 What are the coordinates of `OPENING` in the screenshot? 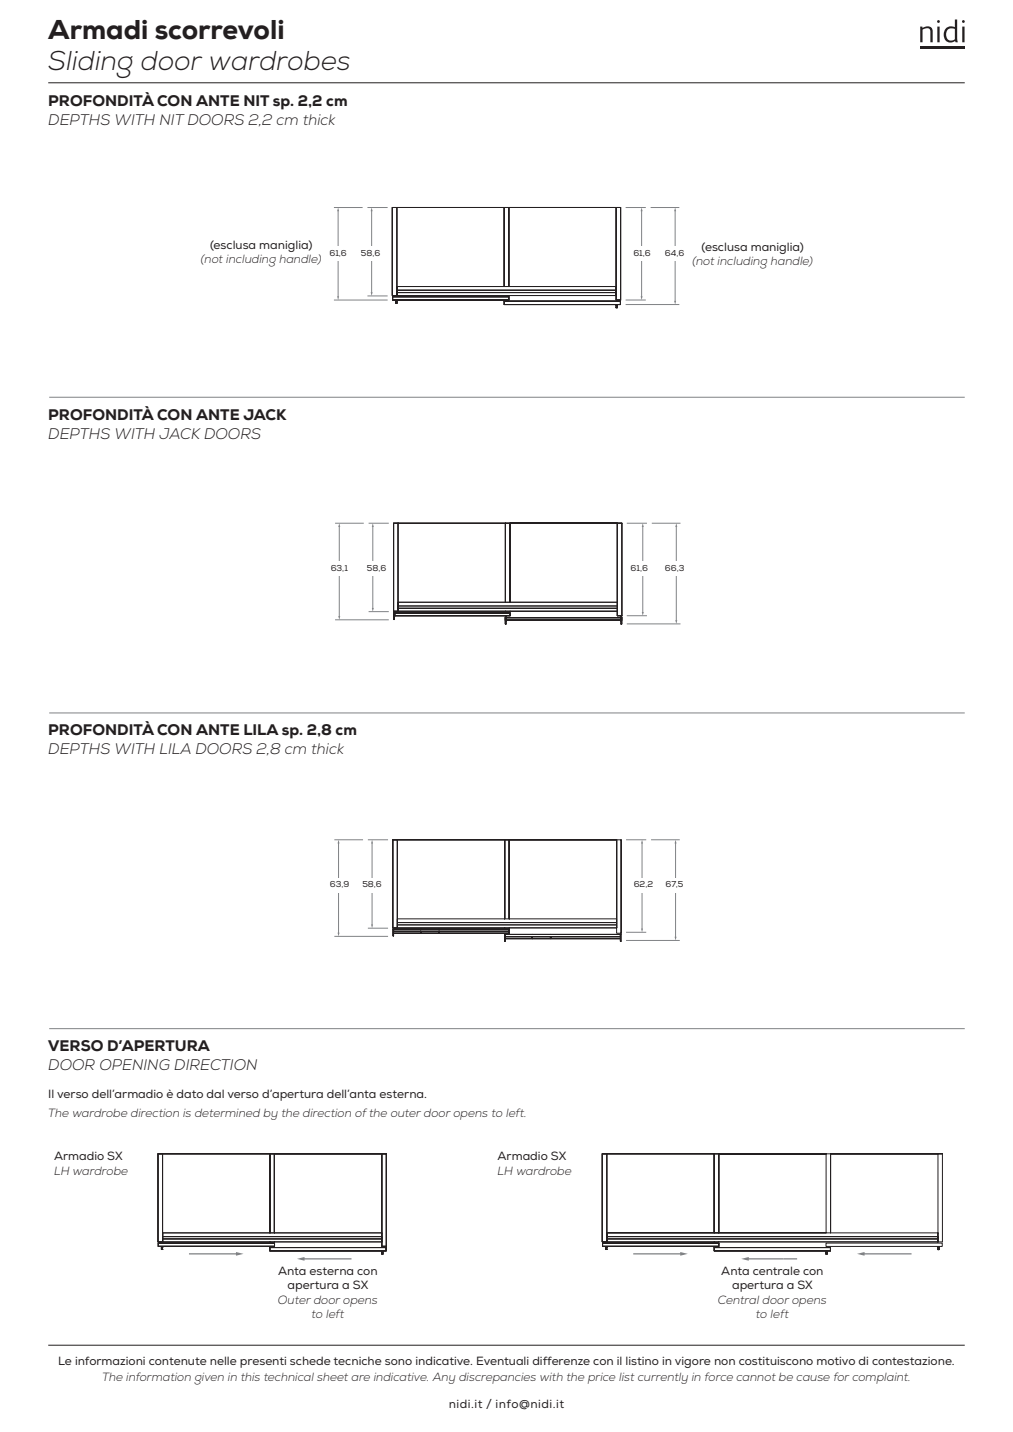 It's located at (135, 1064).
